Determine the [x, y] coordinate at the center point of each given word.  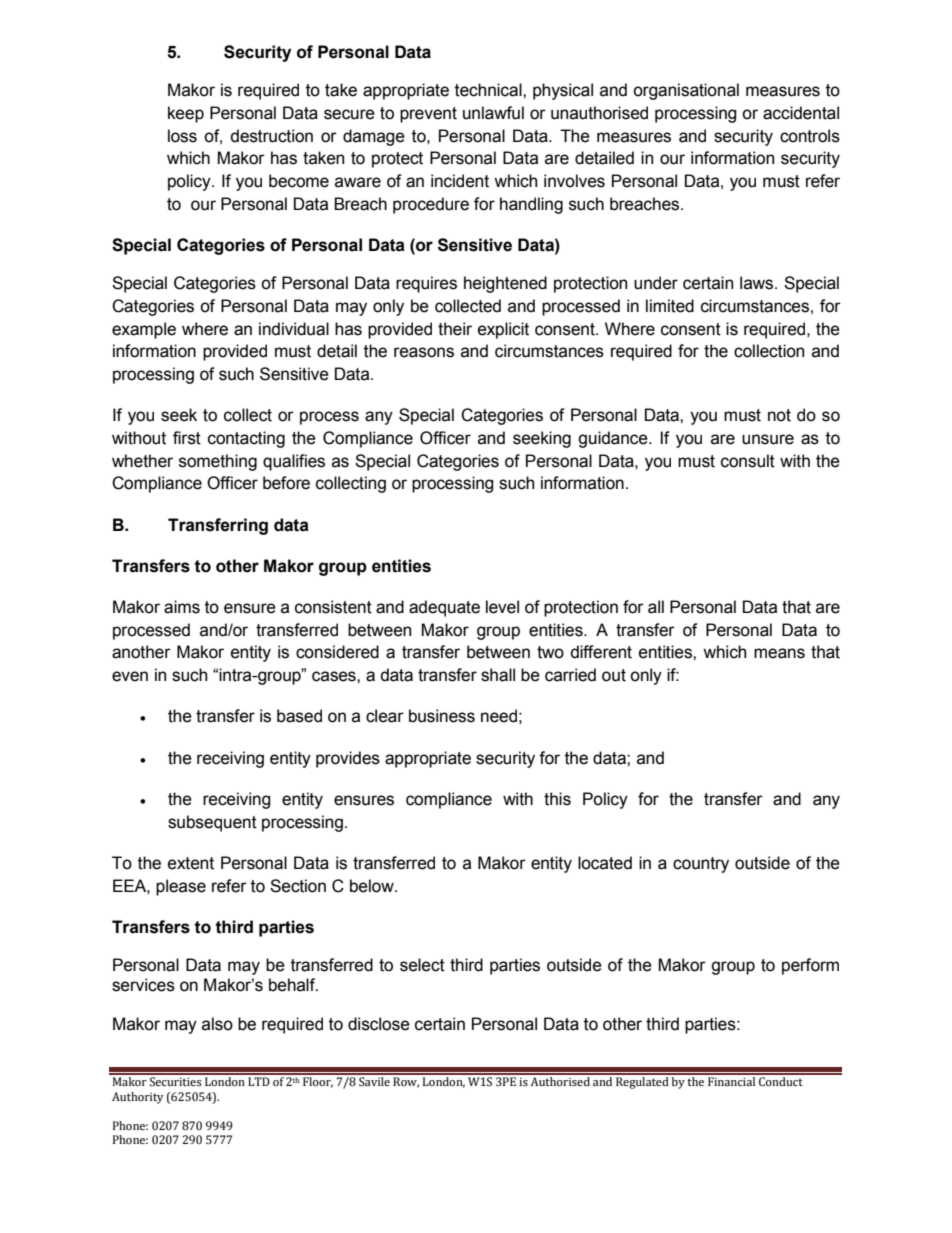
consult [748, 461]
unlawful [493, 113]
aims [182, 607]
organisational [686, 91]
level [502, 607]
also [217, 1024]
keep [186, 114]
